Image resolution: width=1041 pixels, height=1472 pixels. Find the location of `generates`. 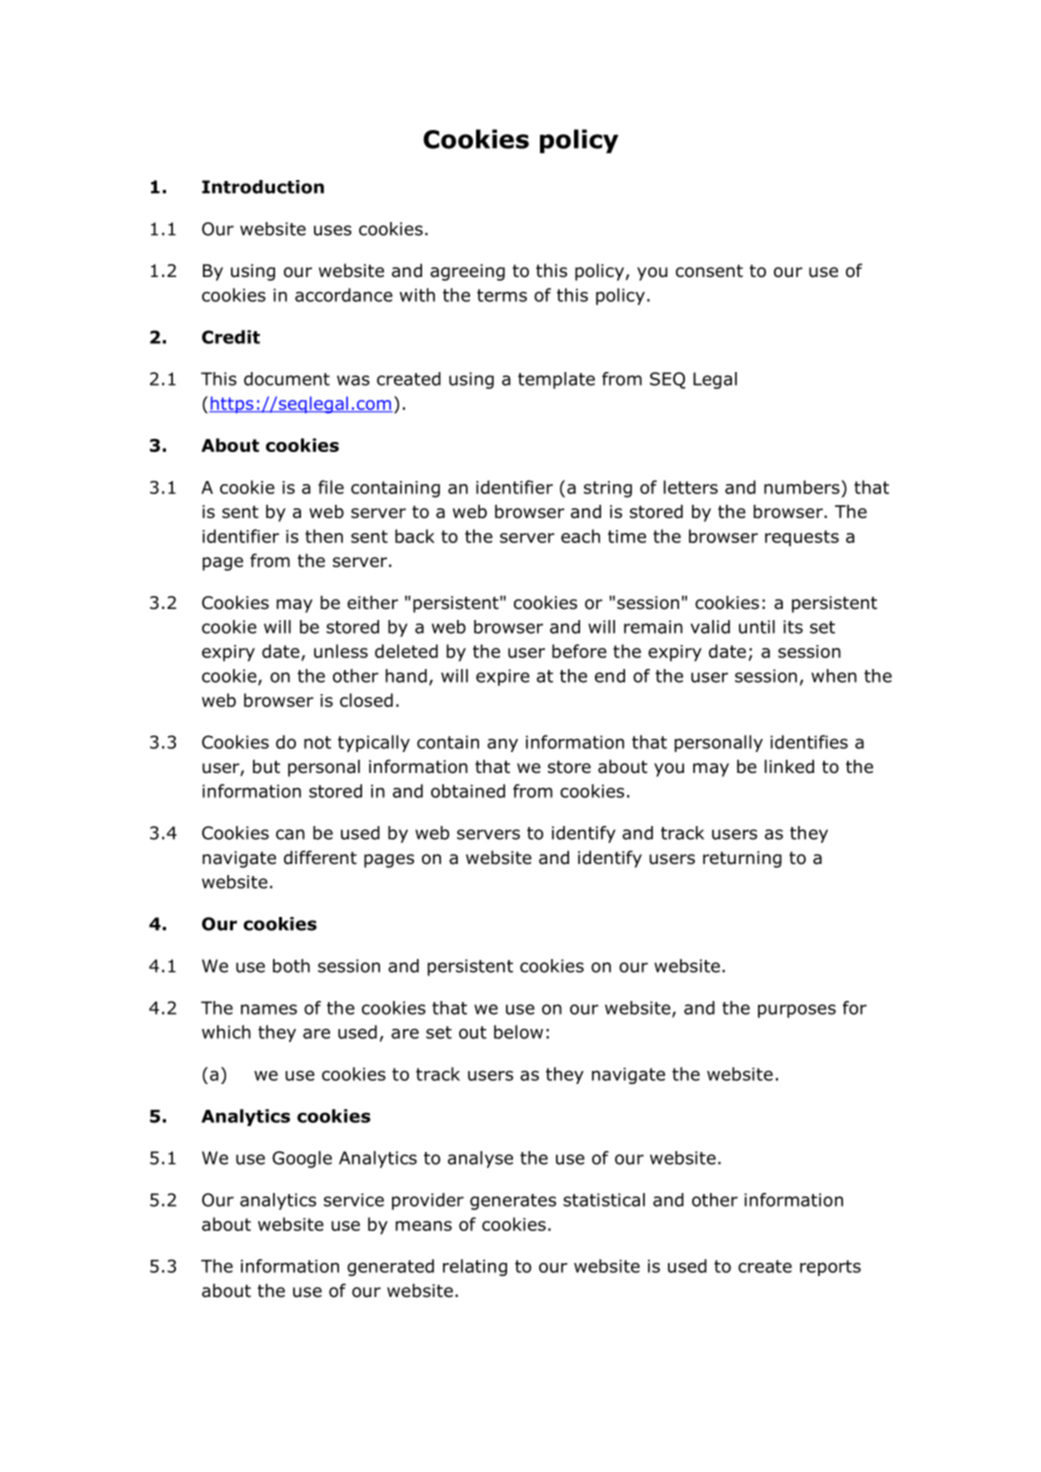

generates is located at coordinates (513, 1202).
